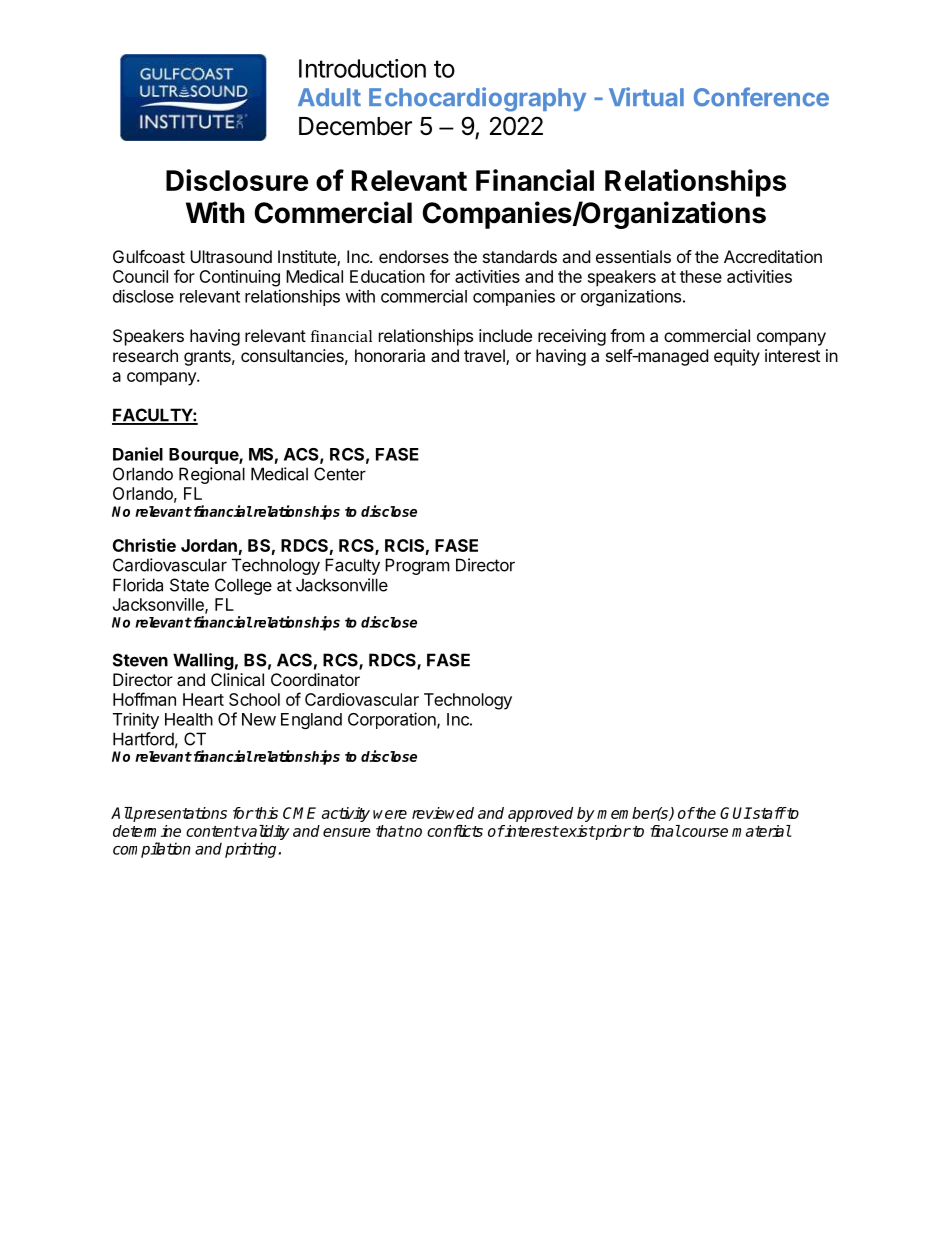 The image size is (952, 1233). I want to click on equity, so click(737, 357).
